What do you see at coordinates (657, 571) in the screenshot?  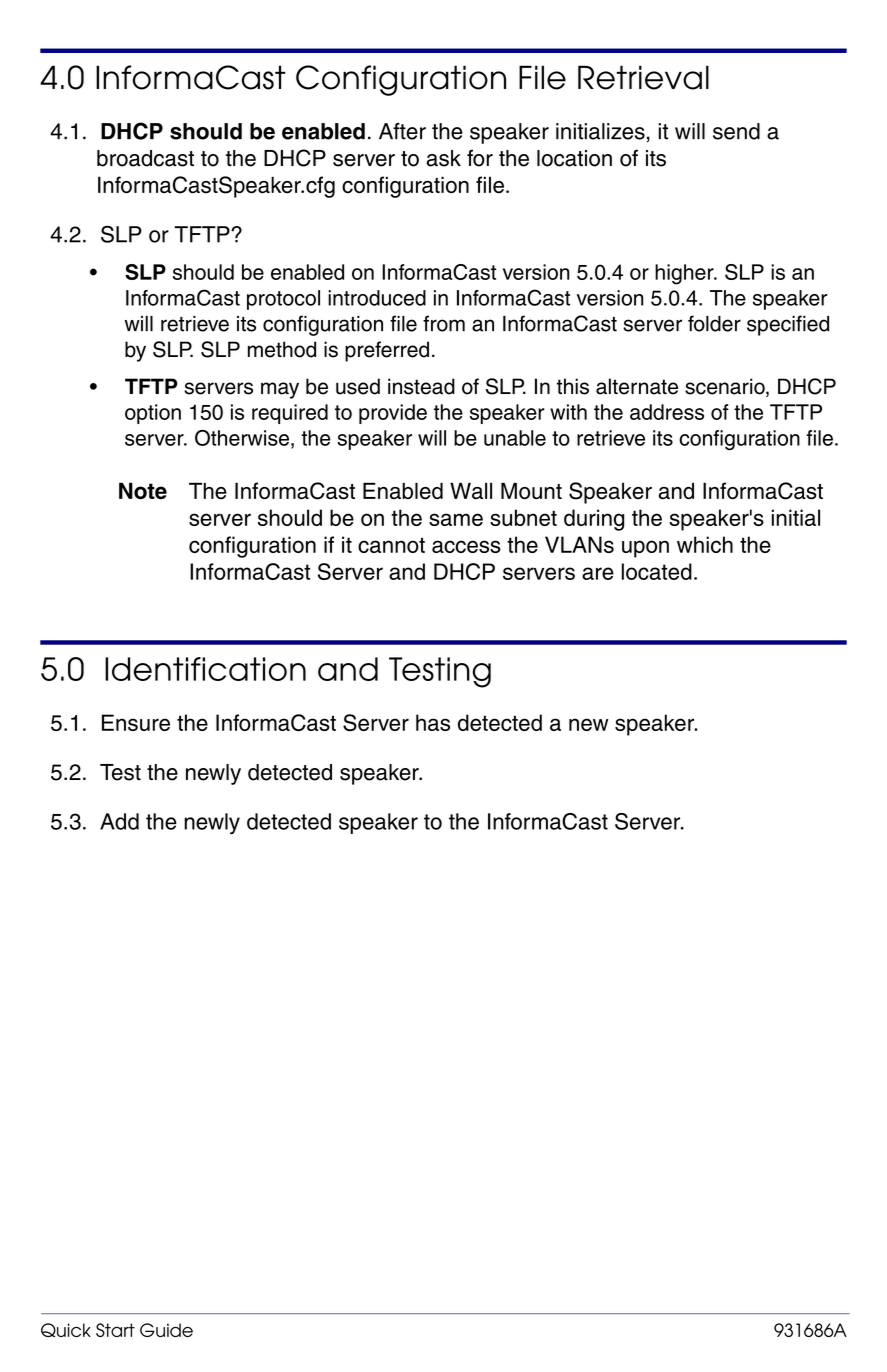 I see `located` at bounding box center [657, 571].
